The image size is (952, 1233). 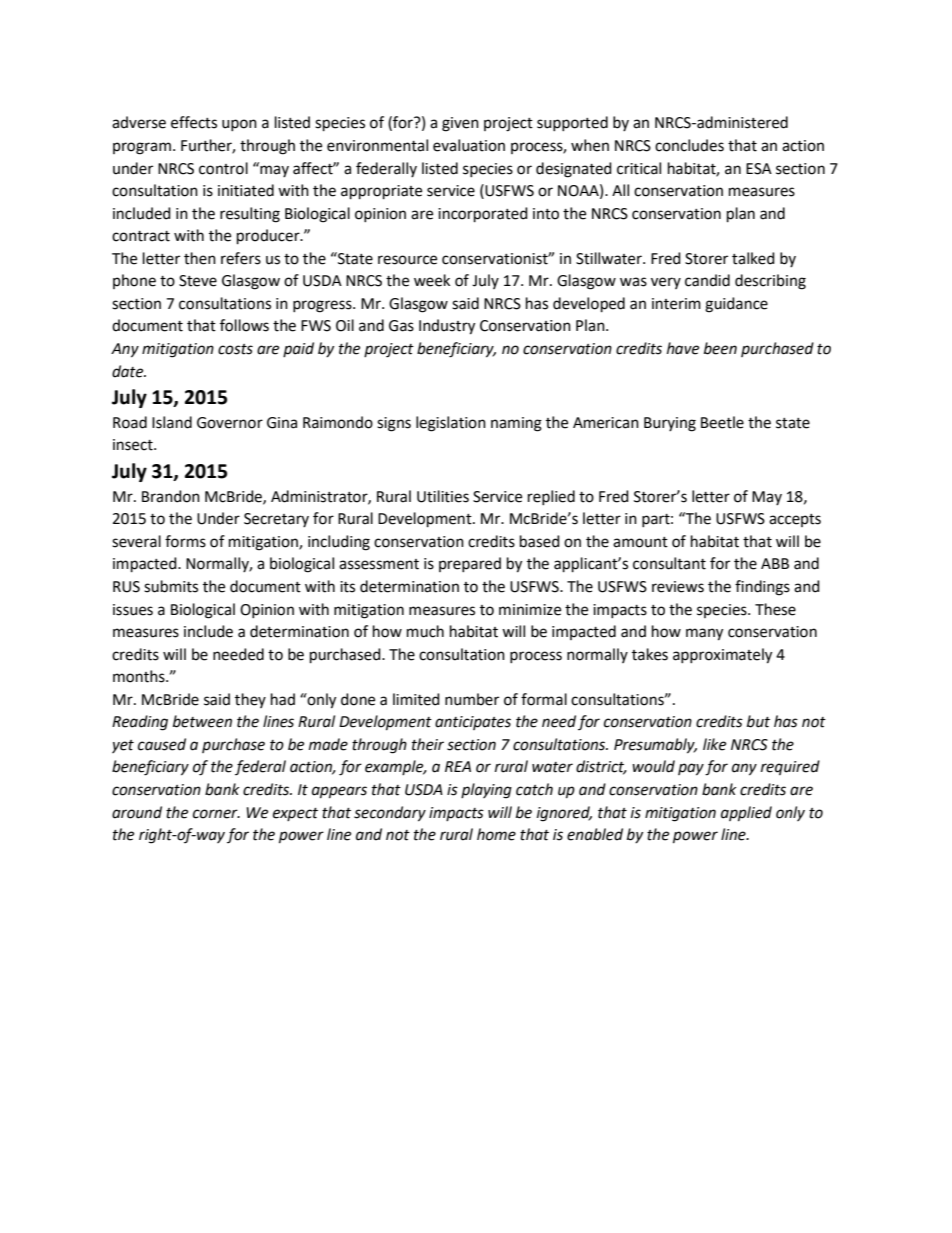 What do you see at coordinates (470, 564) in the screenshot?
I see `prepared` at bounding box center [470, 564].
